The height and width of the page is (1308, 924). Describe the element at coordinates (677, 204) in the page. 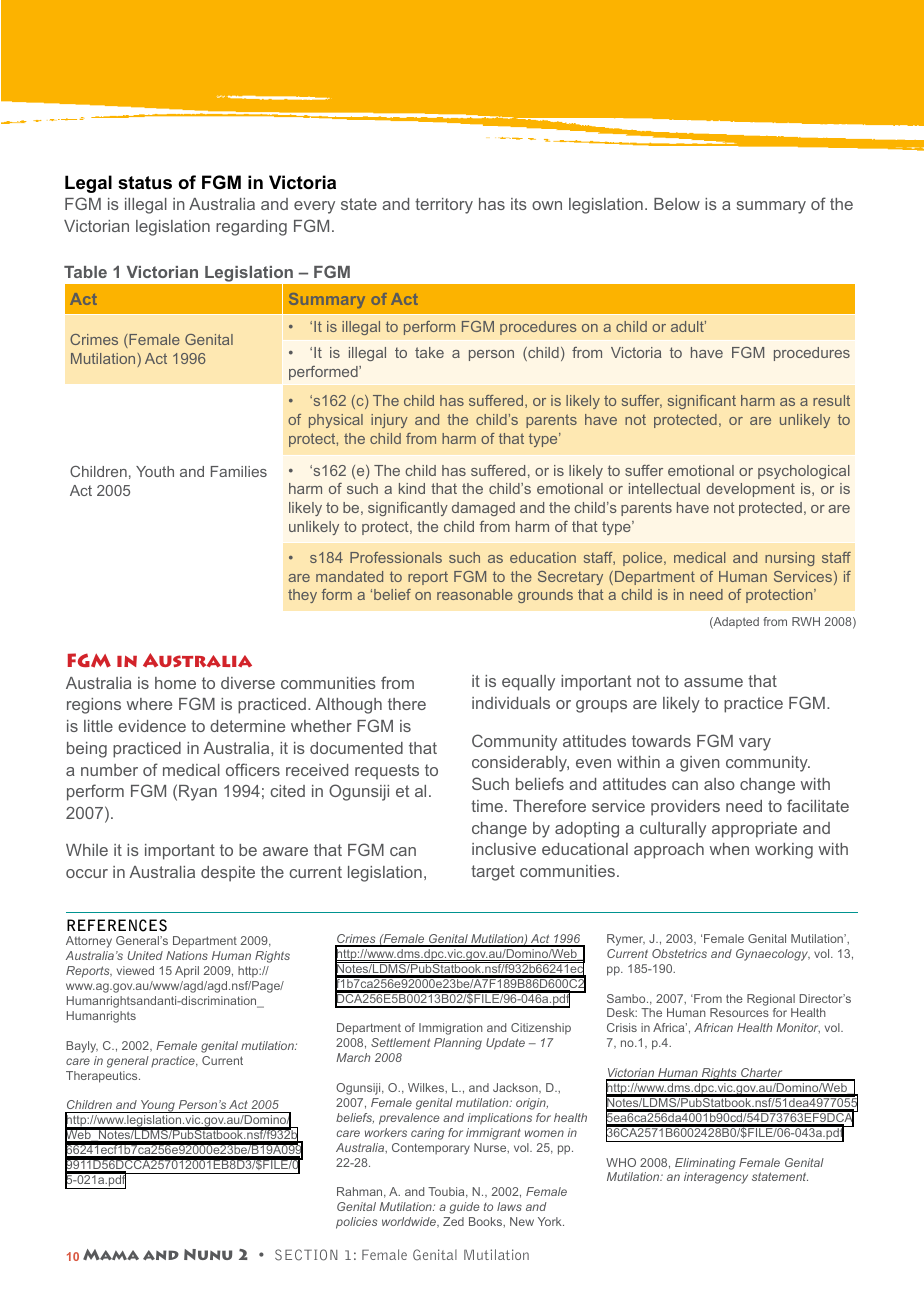

I see `Below` at that location.
